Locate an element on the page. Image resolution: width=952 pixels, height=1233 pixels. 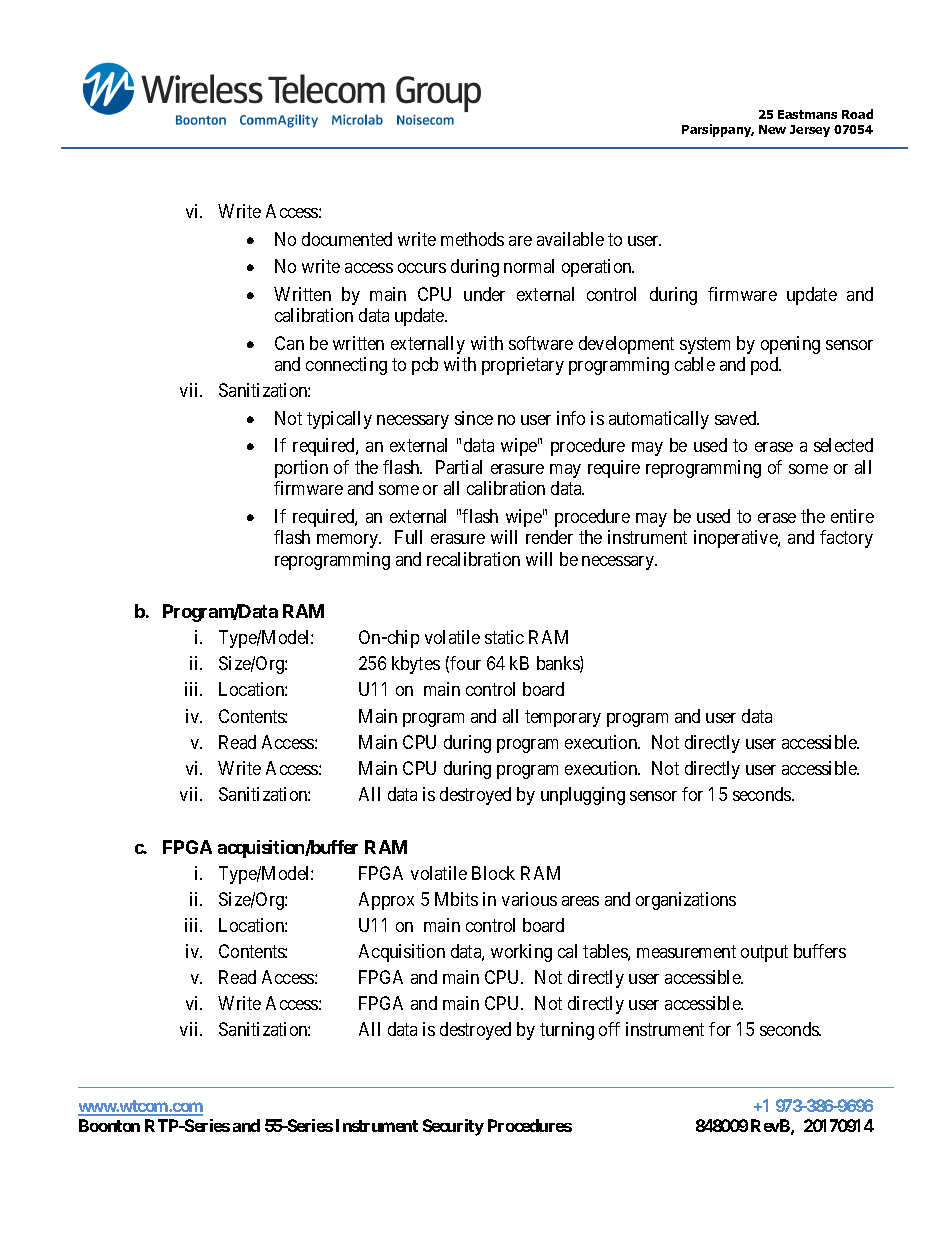
inoperative is located at coordinates (736, 539).
